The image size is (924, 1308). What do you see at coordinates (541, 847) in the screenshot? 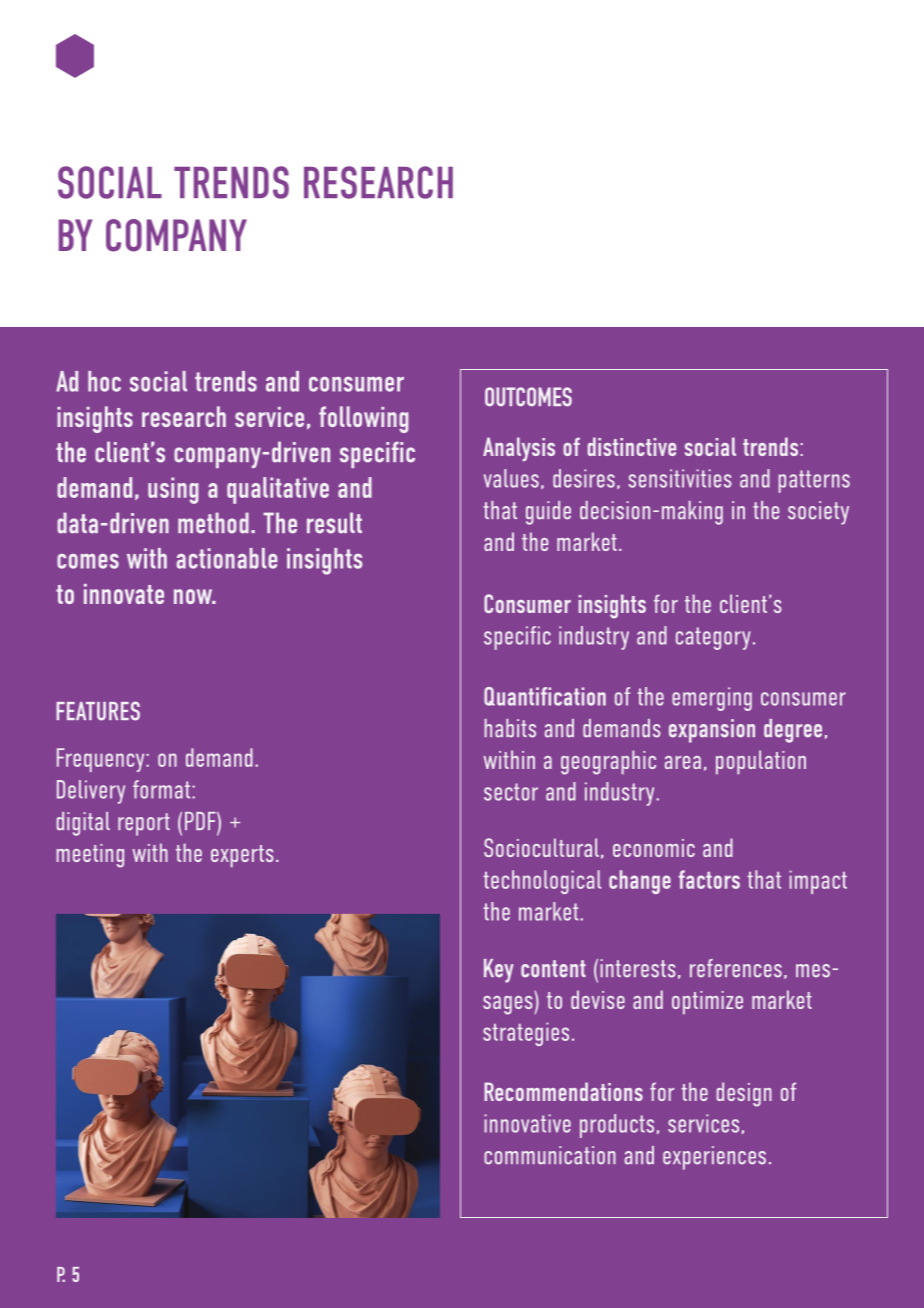
I see `Sociocultural` at bounding box center [541, 847].
